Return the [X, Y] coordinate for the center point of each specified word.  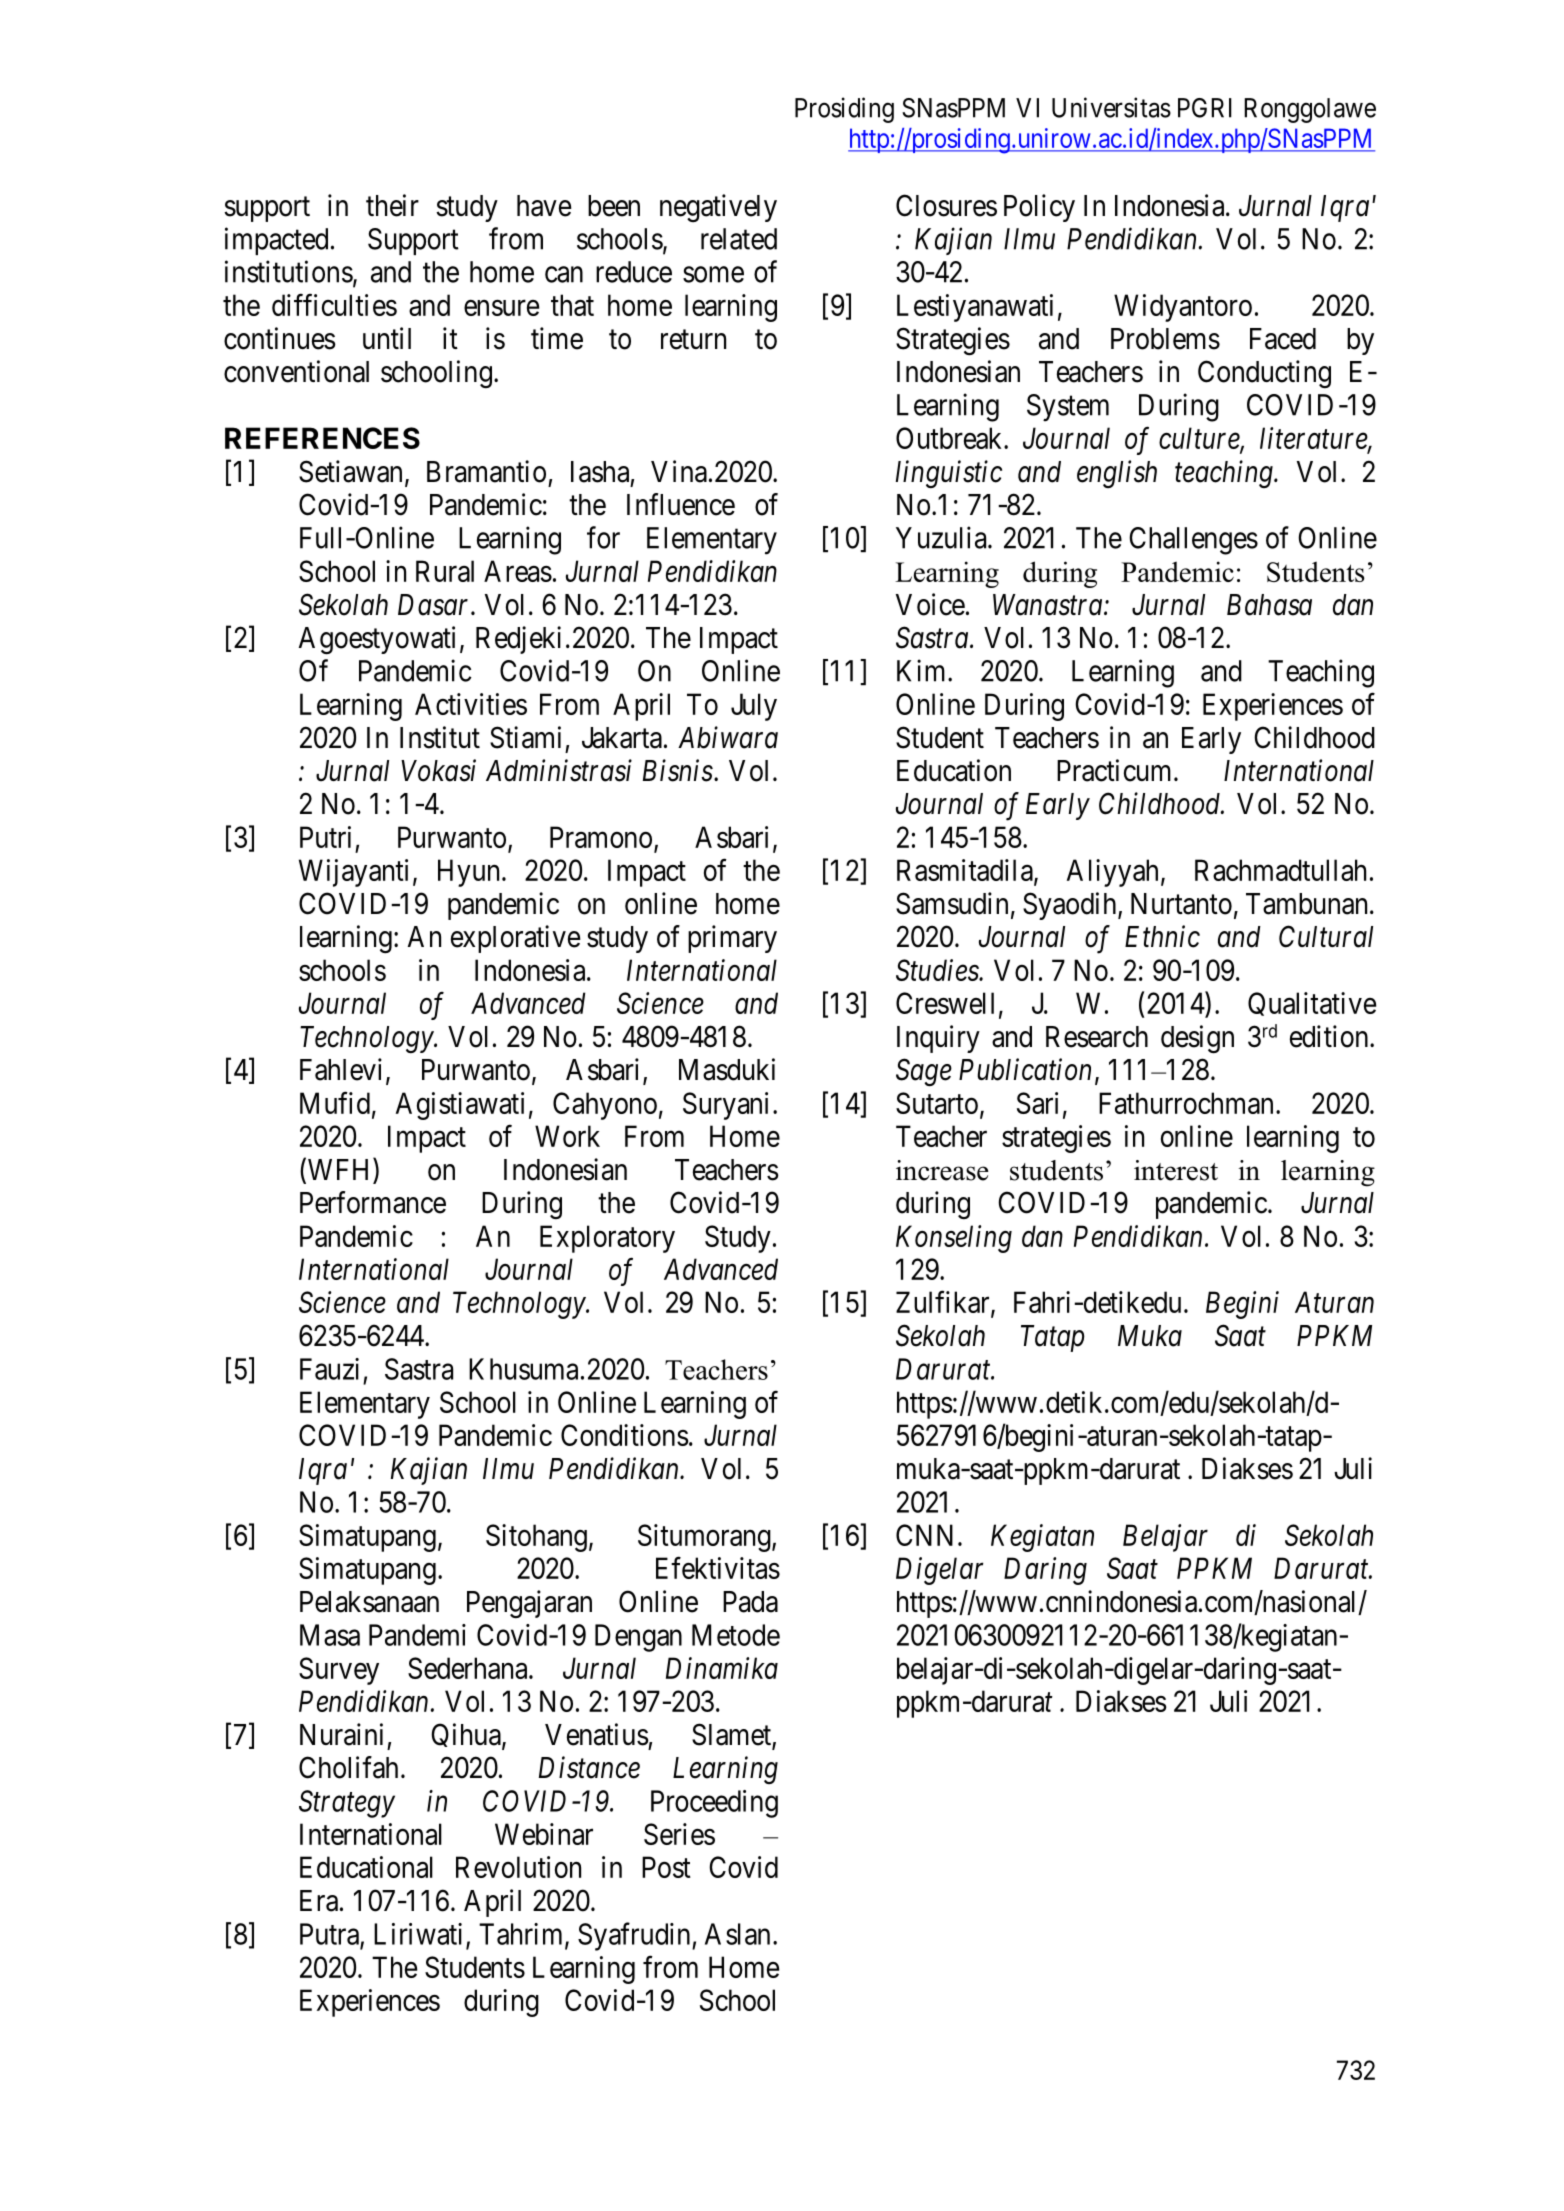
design [1197, 1039]
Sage [924, 1072]
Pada [750, 1602]
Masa [330, 1635]
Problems [1165, 339]
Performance [373, 1202]
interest [1176, 1170]
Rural [445, 571]
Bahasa [1269, 605]
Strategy [347, 1804]
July [754, 707]
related [739, 239]
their [392, 205]
